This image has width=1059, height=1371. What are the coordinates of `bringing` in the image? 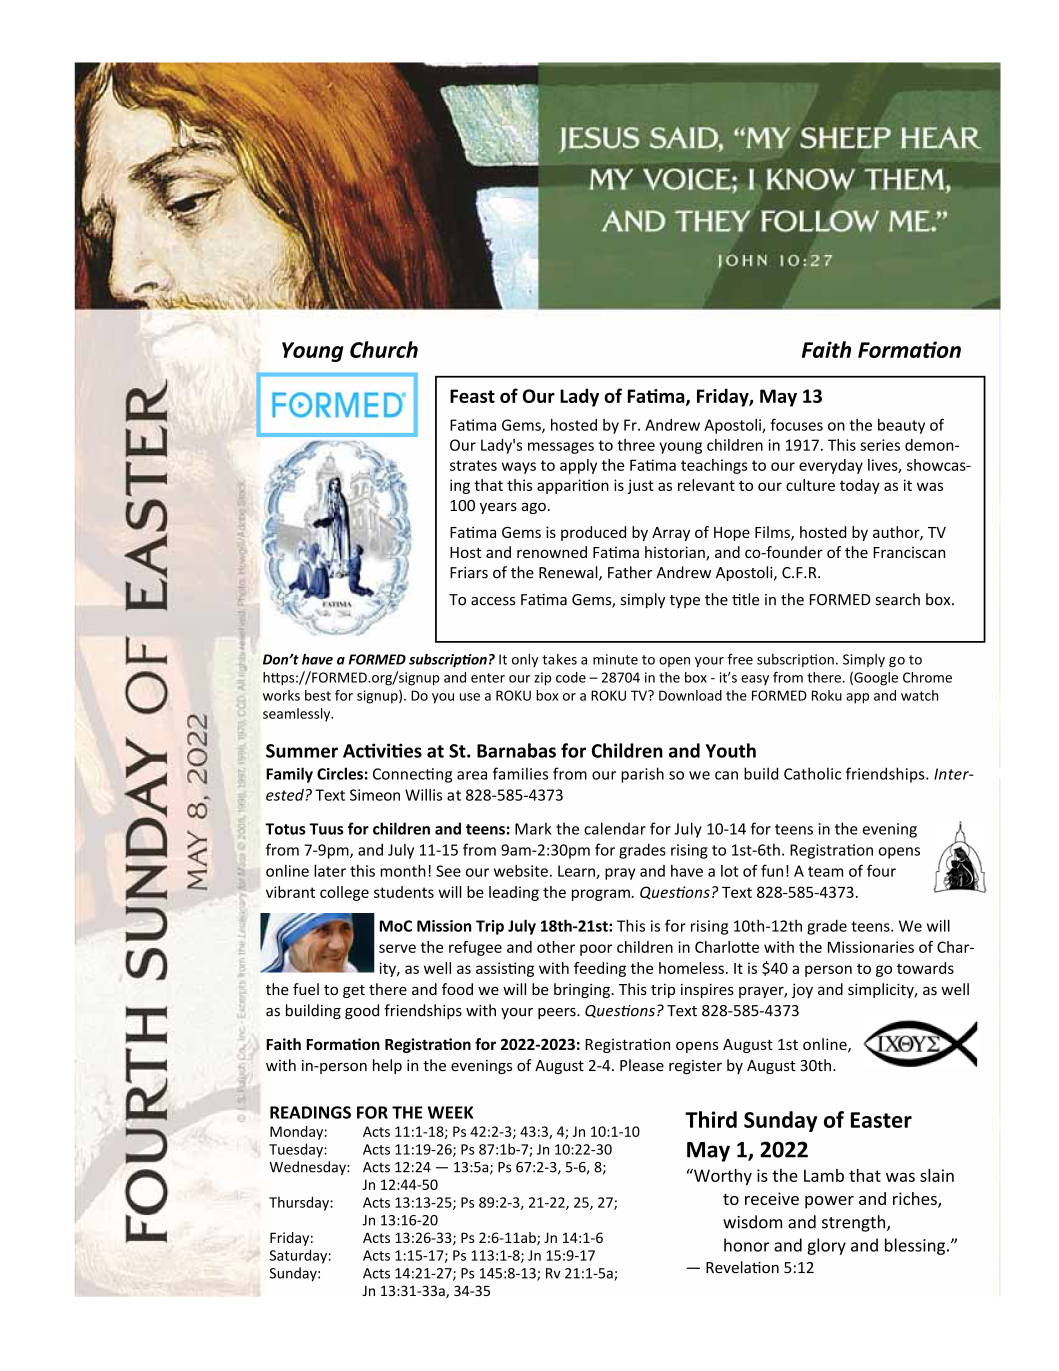 It's located at (583, 990).
